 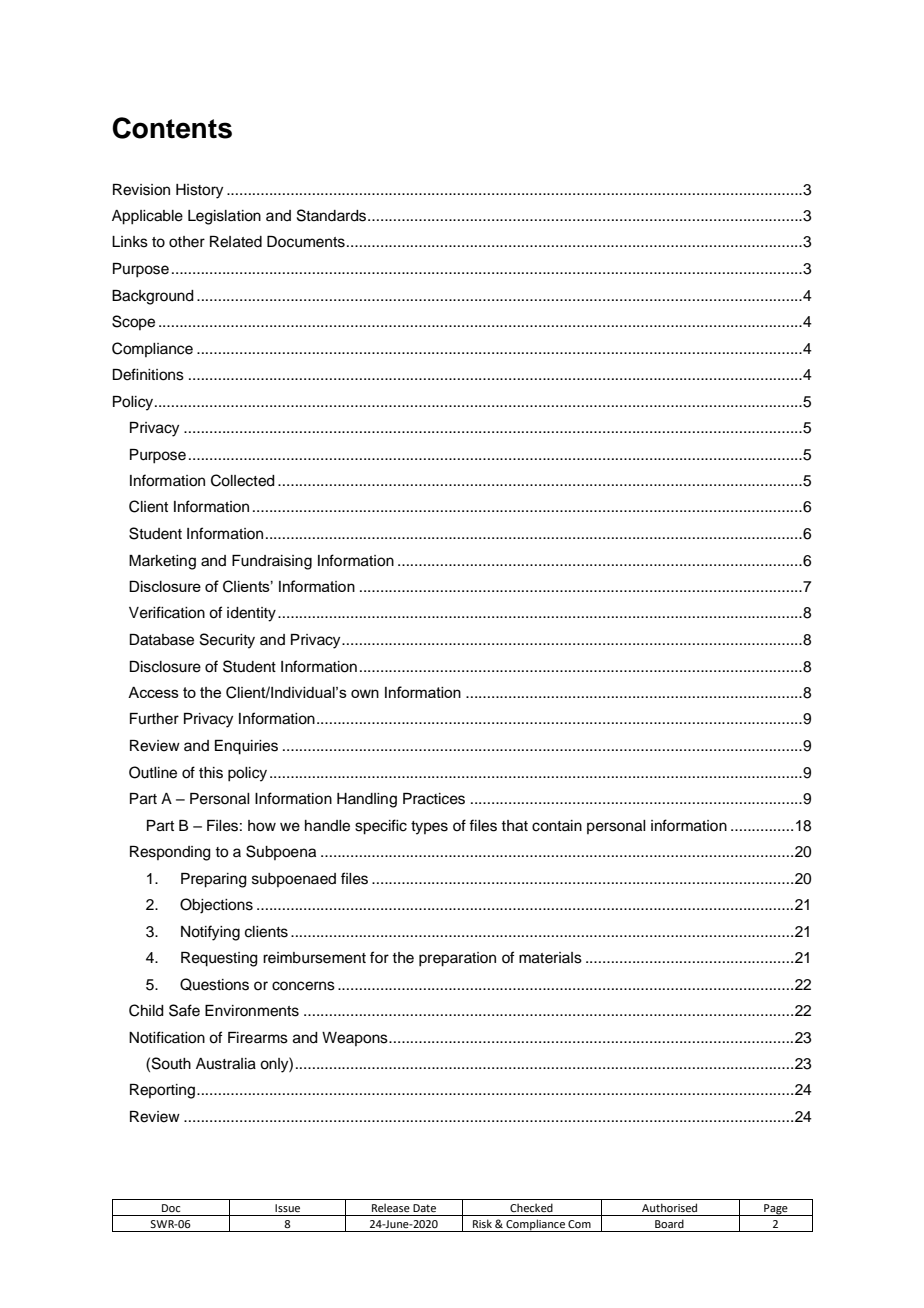 What do you see at coordinates (227, 641) in the page?
I see `Security` at bounding box center [227, 641].
